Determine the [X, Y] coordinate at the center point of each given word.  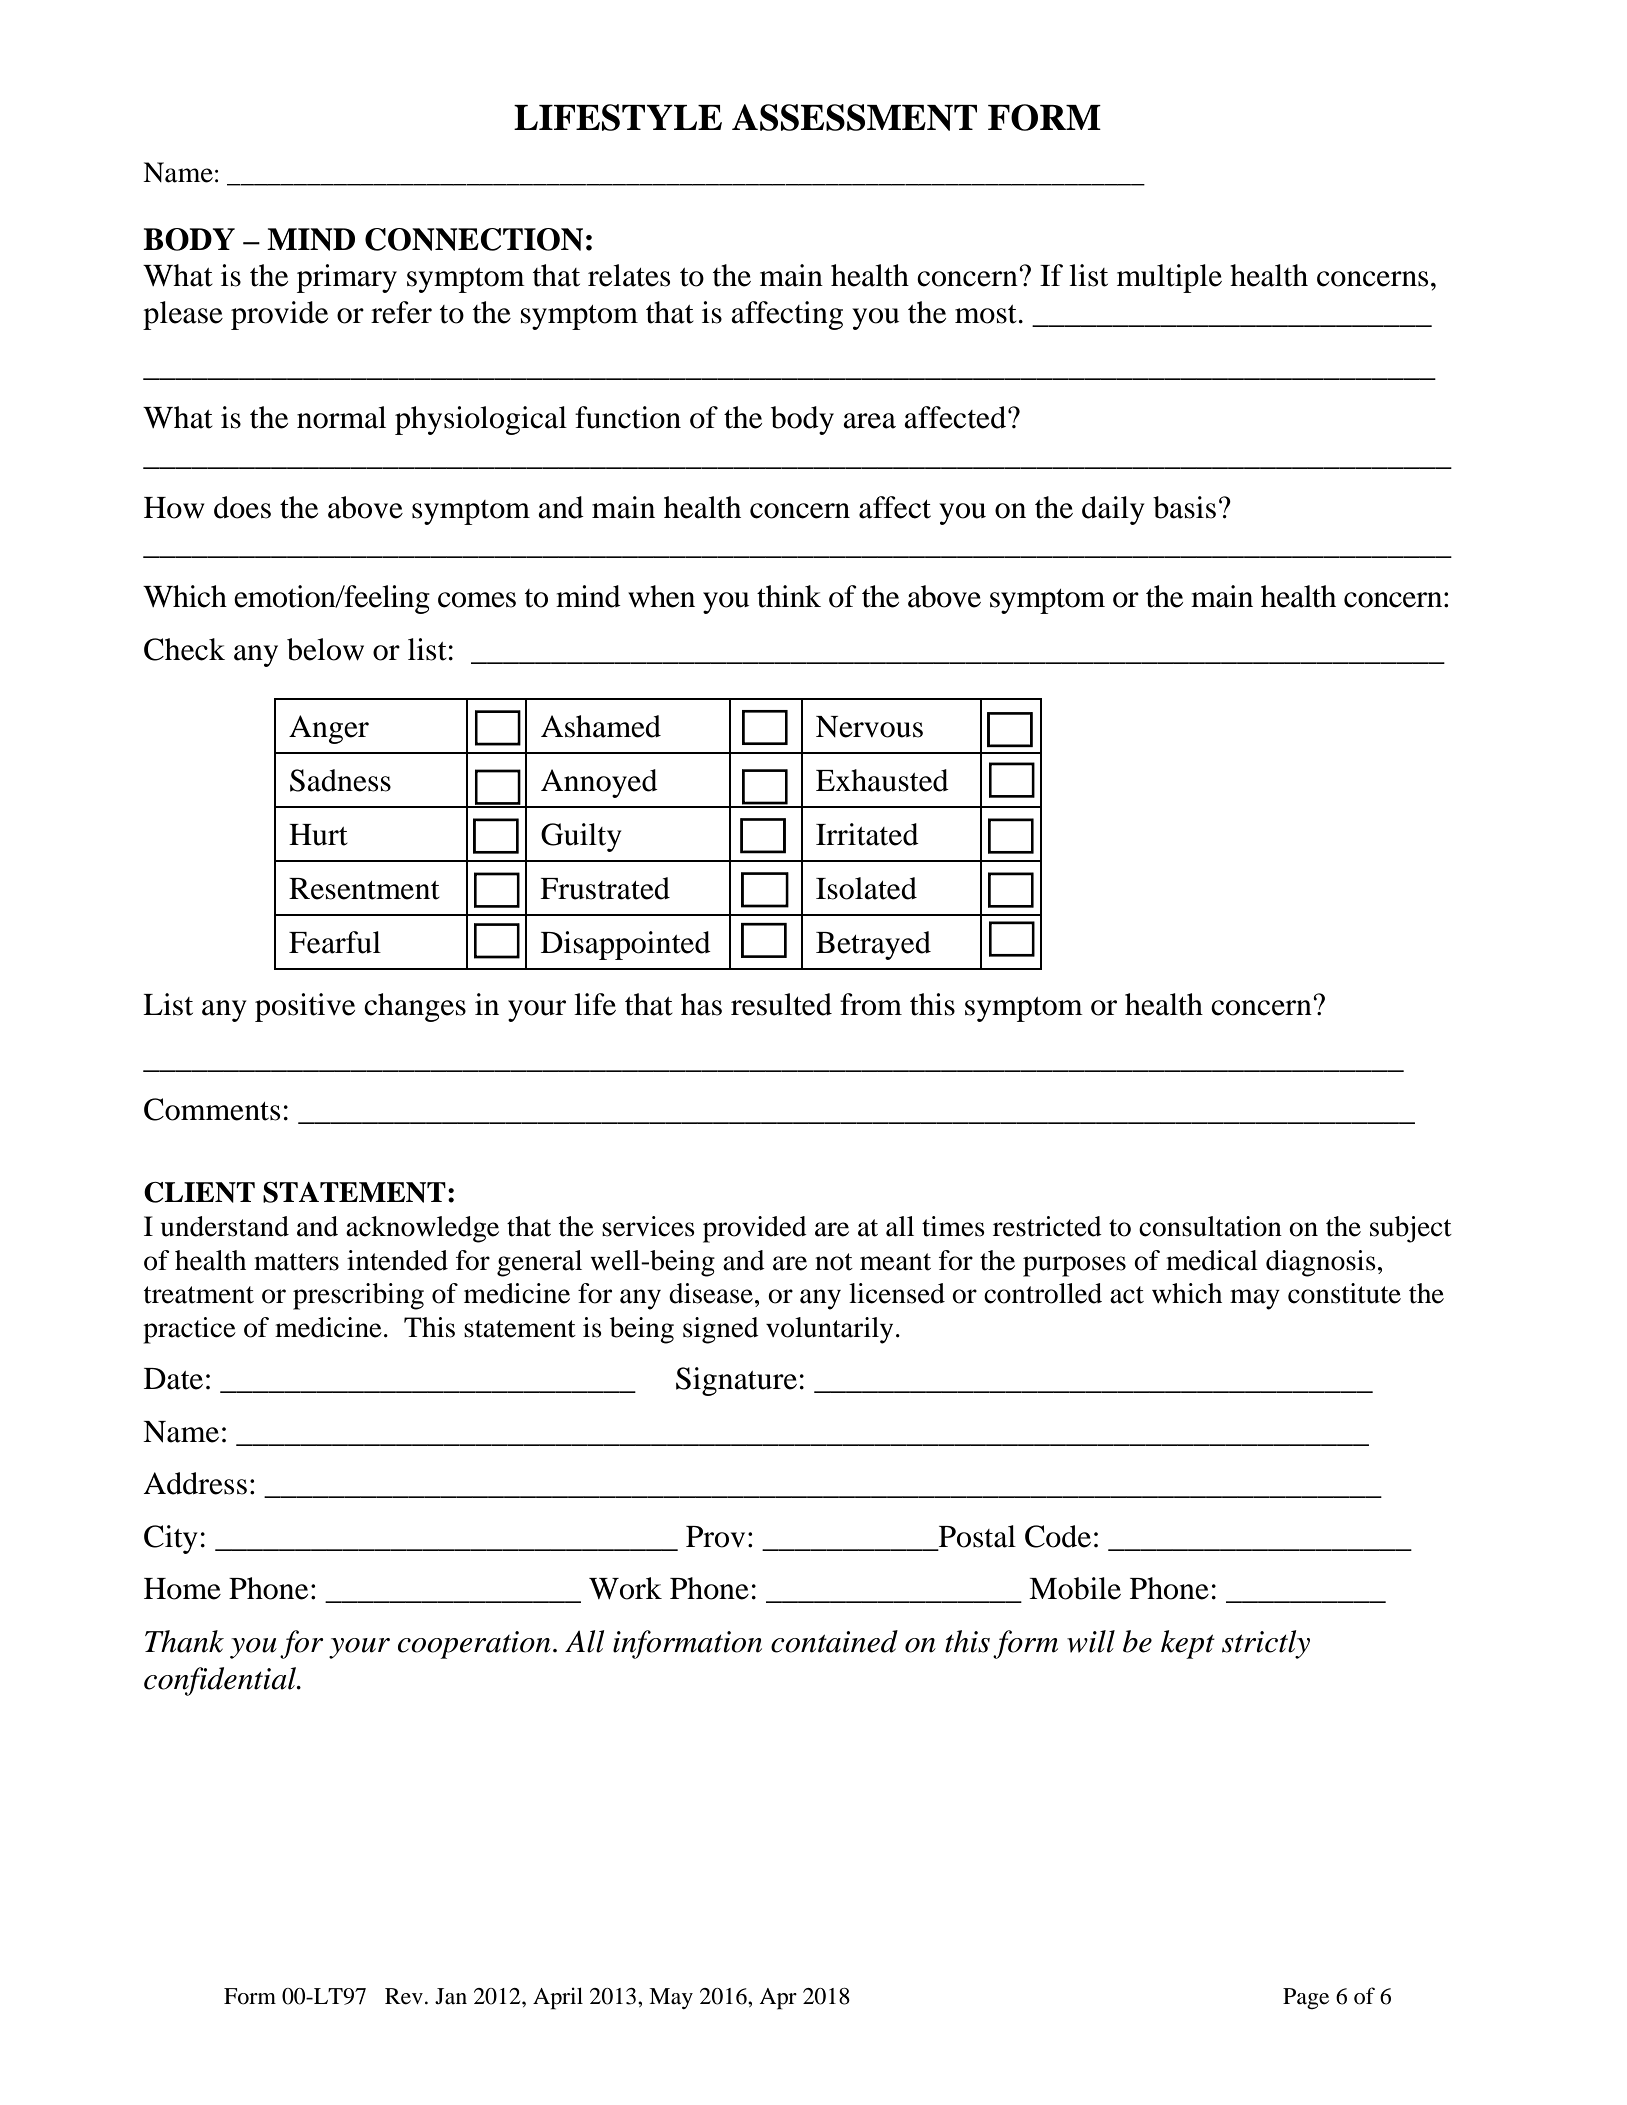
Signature [736, 1381]
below [325, 649]
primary [347, 278]
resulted [781, 1004]
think [789, 596]
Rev [404, 1996]
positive [305, 1007]
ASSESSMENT [854, 117]
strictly [1266, 1644]
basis [1184, 507]
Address [195, 1483]
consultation [1210, 1226]
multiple [1169, 278]
